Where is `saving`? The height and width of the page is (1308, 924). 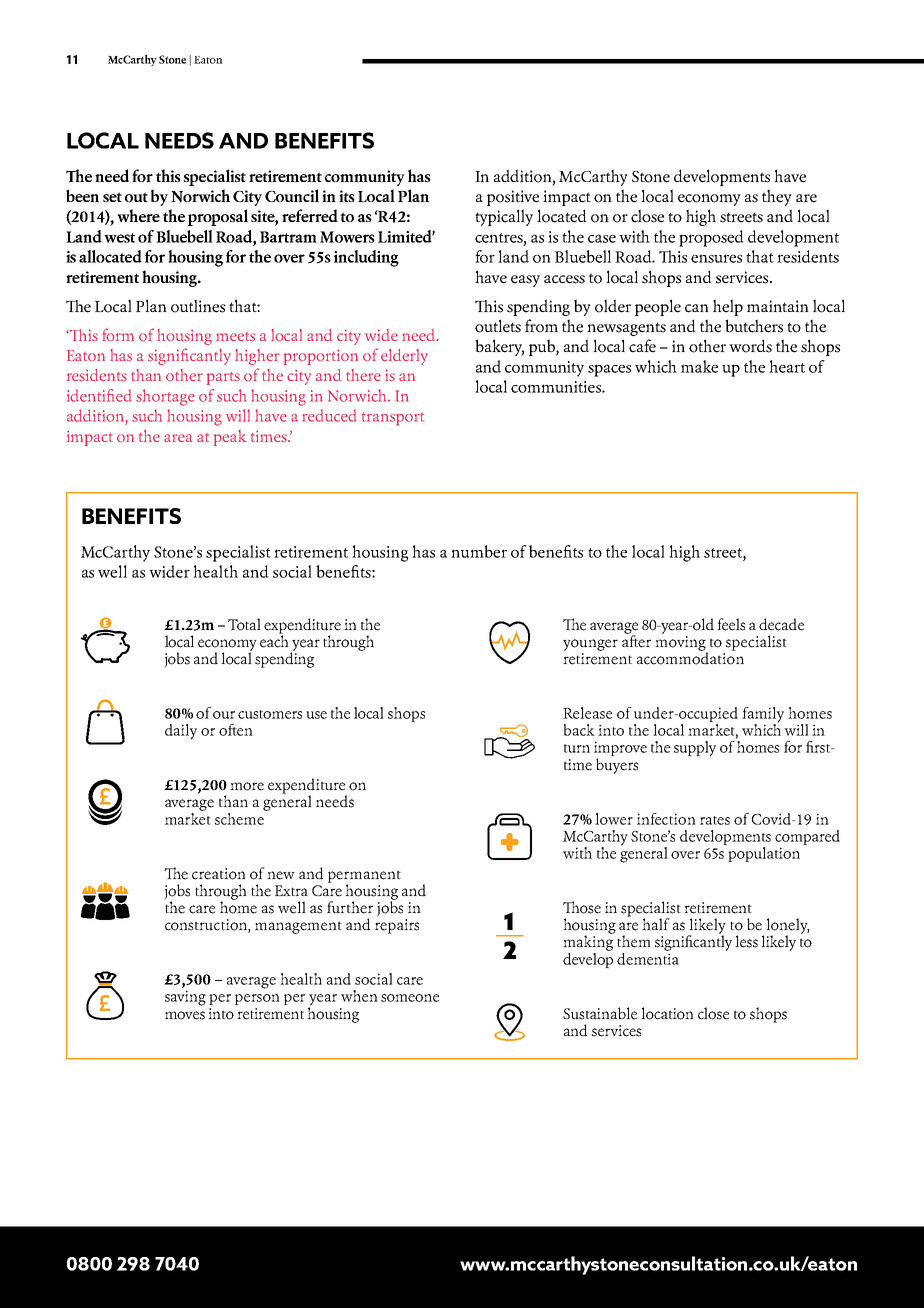
saving is located at coordinates (185, 998).
